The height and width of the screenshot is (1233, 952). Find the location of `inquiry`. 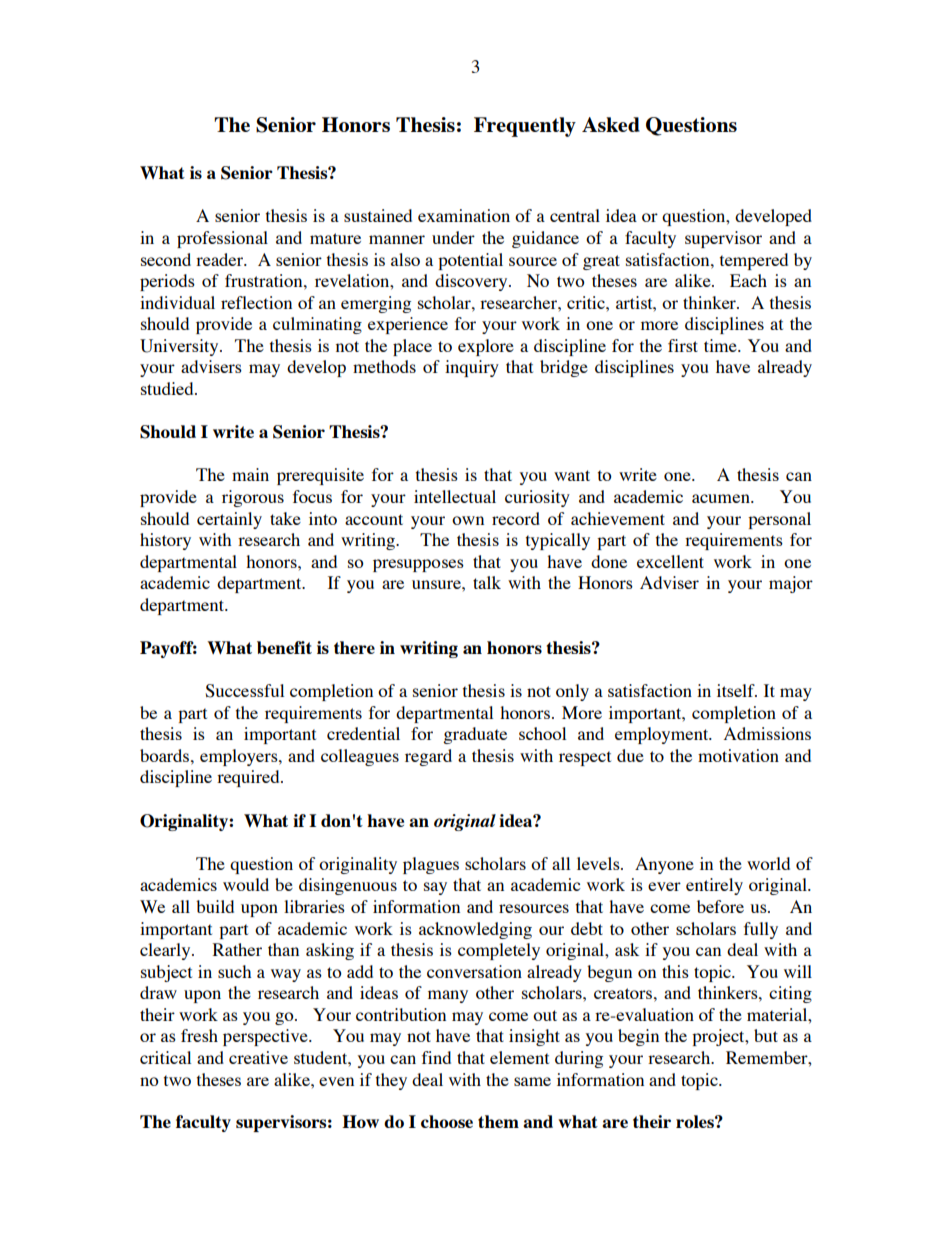

inquiry is located at coordinates (472, 368).
